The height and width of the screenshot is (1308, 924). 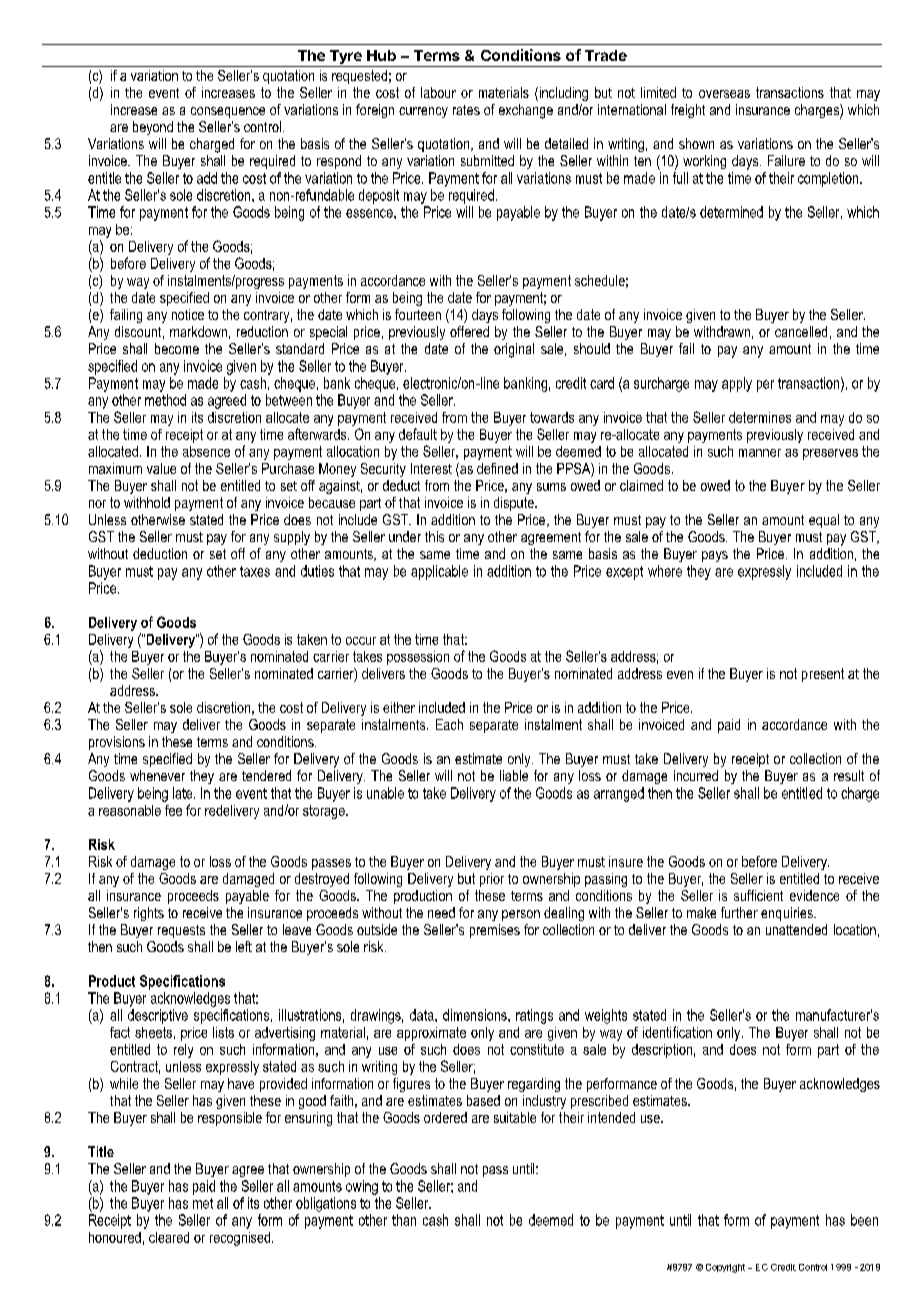 I want to click on overseas, so click(x=724, y=94).
